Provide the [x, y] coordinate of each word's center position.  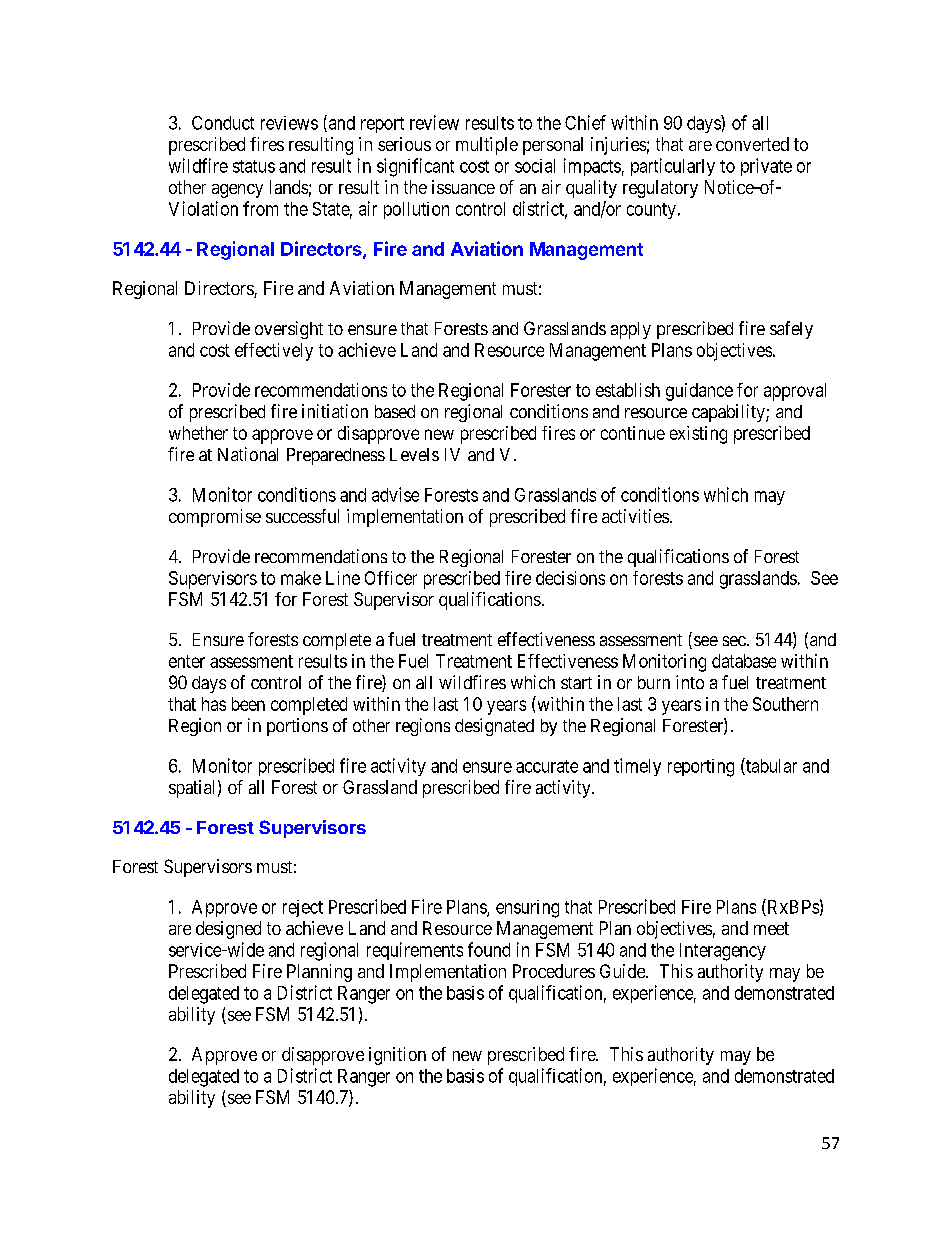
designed [228, 930]
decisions [570, 578]
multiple [487, 146]
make [301, 578]
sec [734, 641]
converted [752, 144]
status [254, 166]
